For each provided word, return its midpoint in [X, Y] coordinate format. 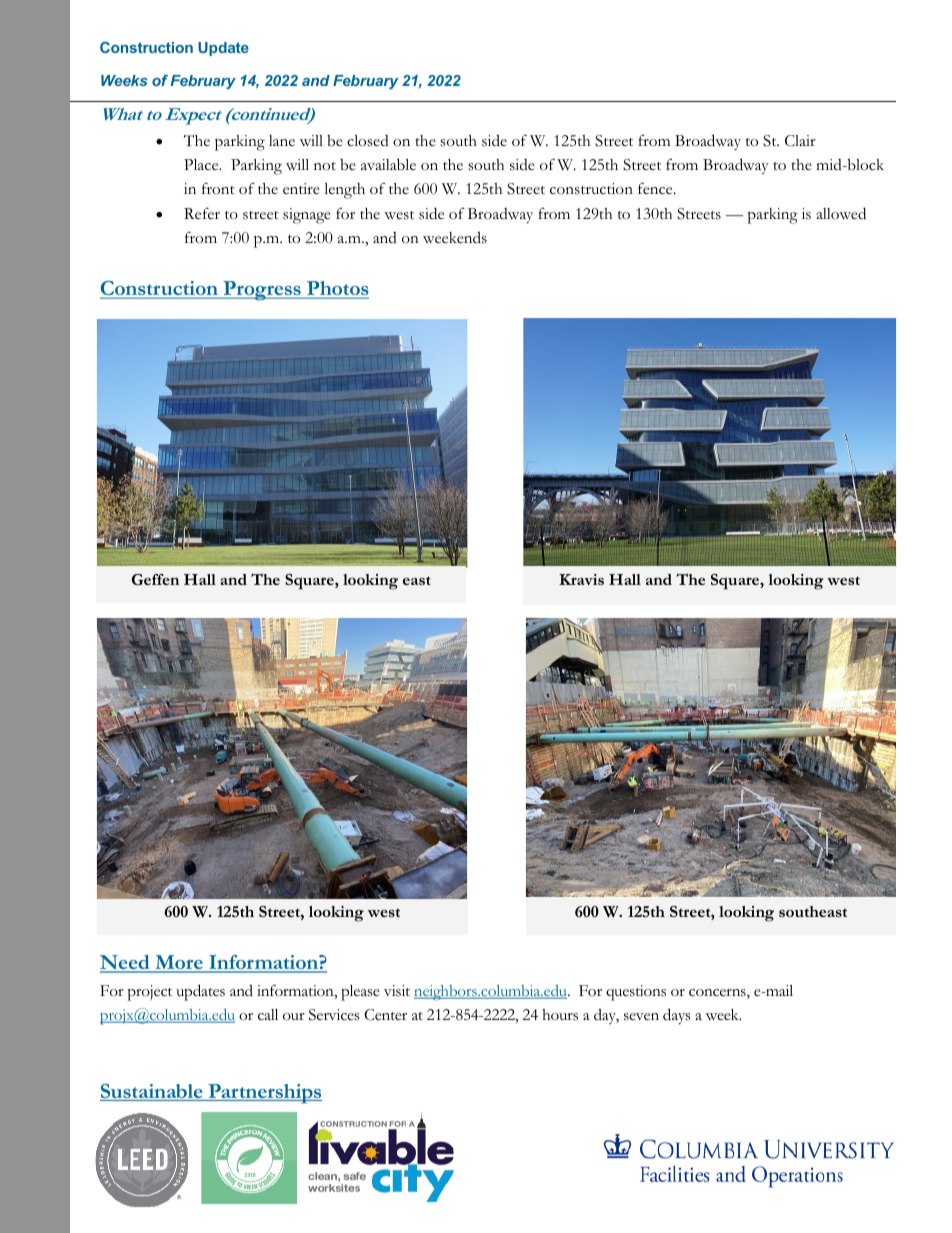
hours [560, 1015]
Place [202, 165]
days [677, 1016]
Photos [337, 290]
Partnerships [264, 1094]
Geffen [155, 579]
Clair [800, 141]
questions [636, 993]
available [388, 164]
